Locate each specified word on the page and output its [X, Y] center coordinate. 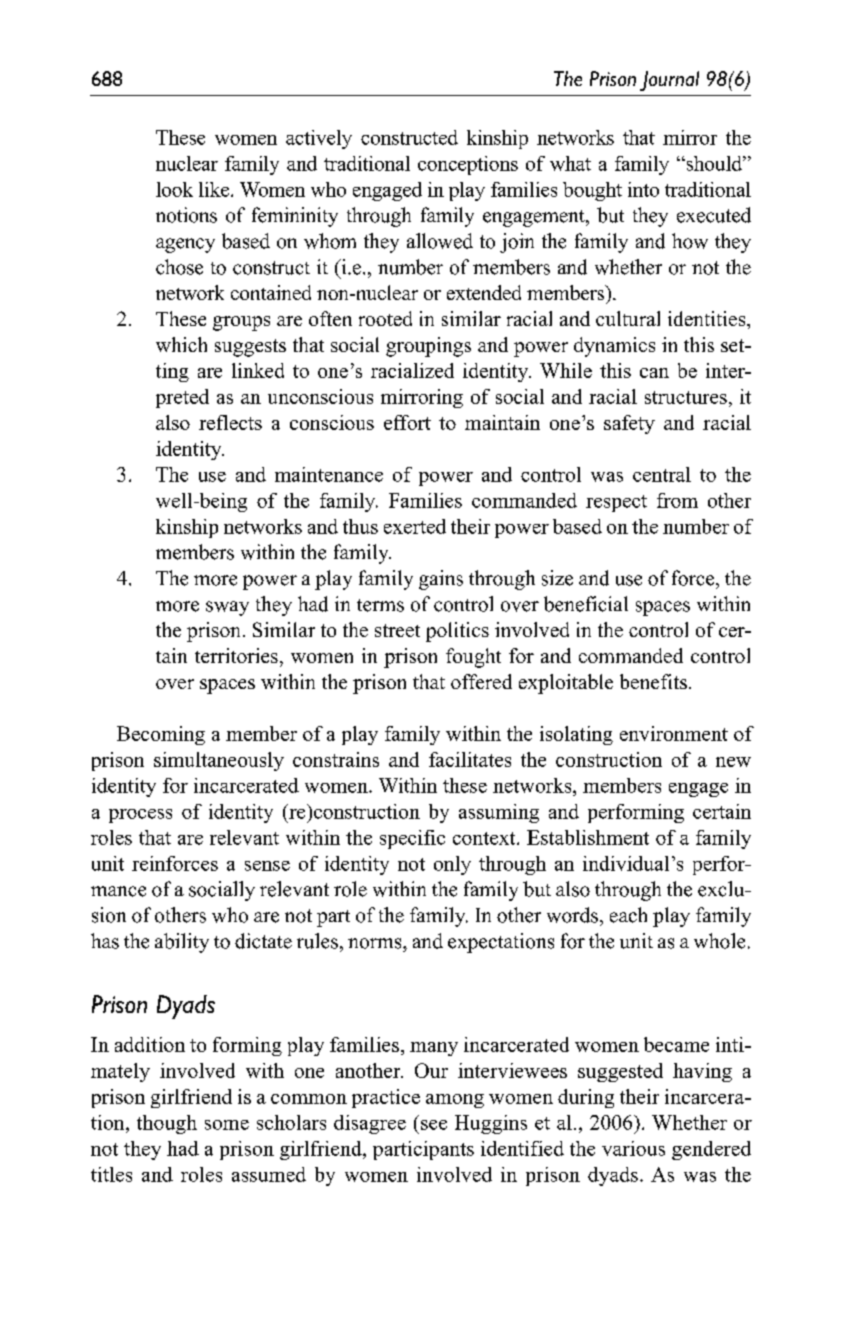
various [633, 1148]
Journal [669, 81]
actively [319, 139]
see [434, 1125]
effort [407, 422]
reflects [230, 422]
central [662, 474]
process [140, 816]
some [227, 1125]
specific [412, 839]
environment [674, 733]
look [174, 189]
